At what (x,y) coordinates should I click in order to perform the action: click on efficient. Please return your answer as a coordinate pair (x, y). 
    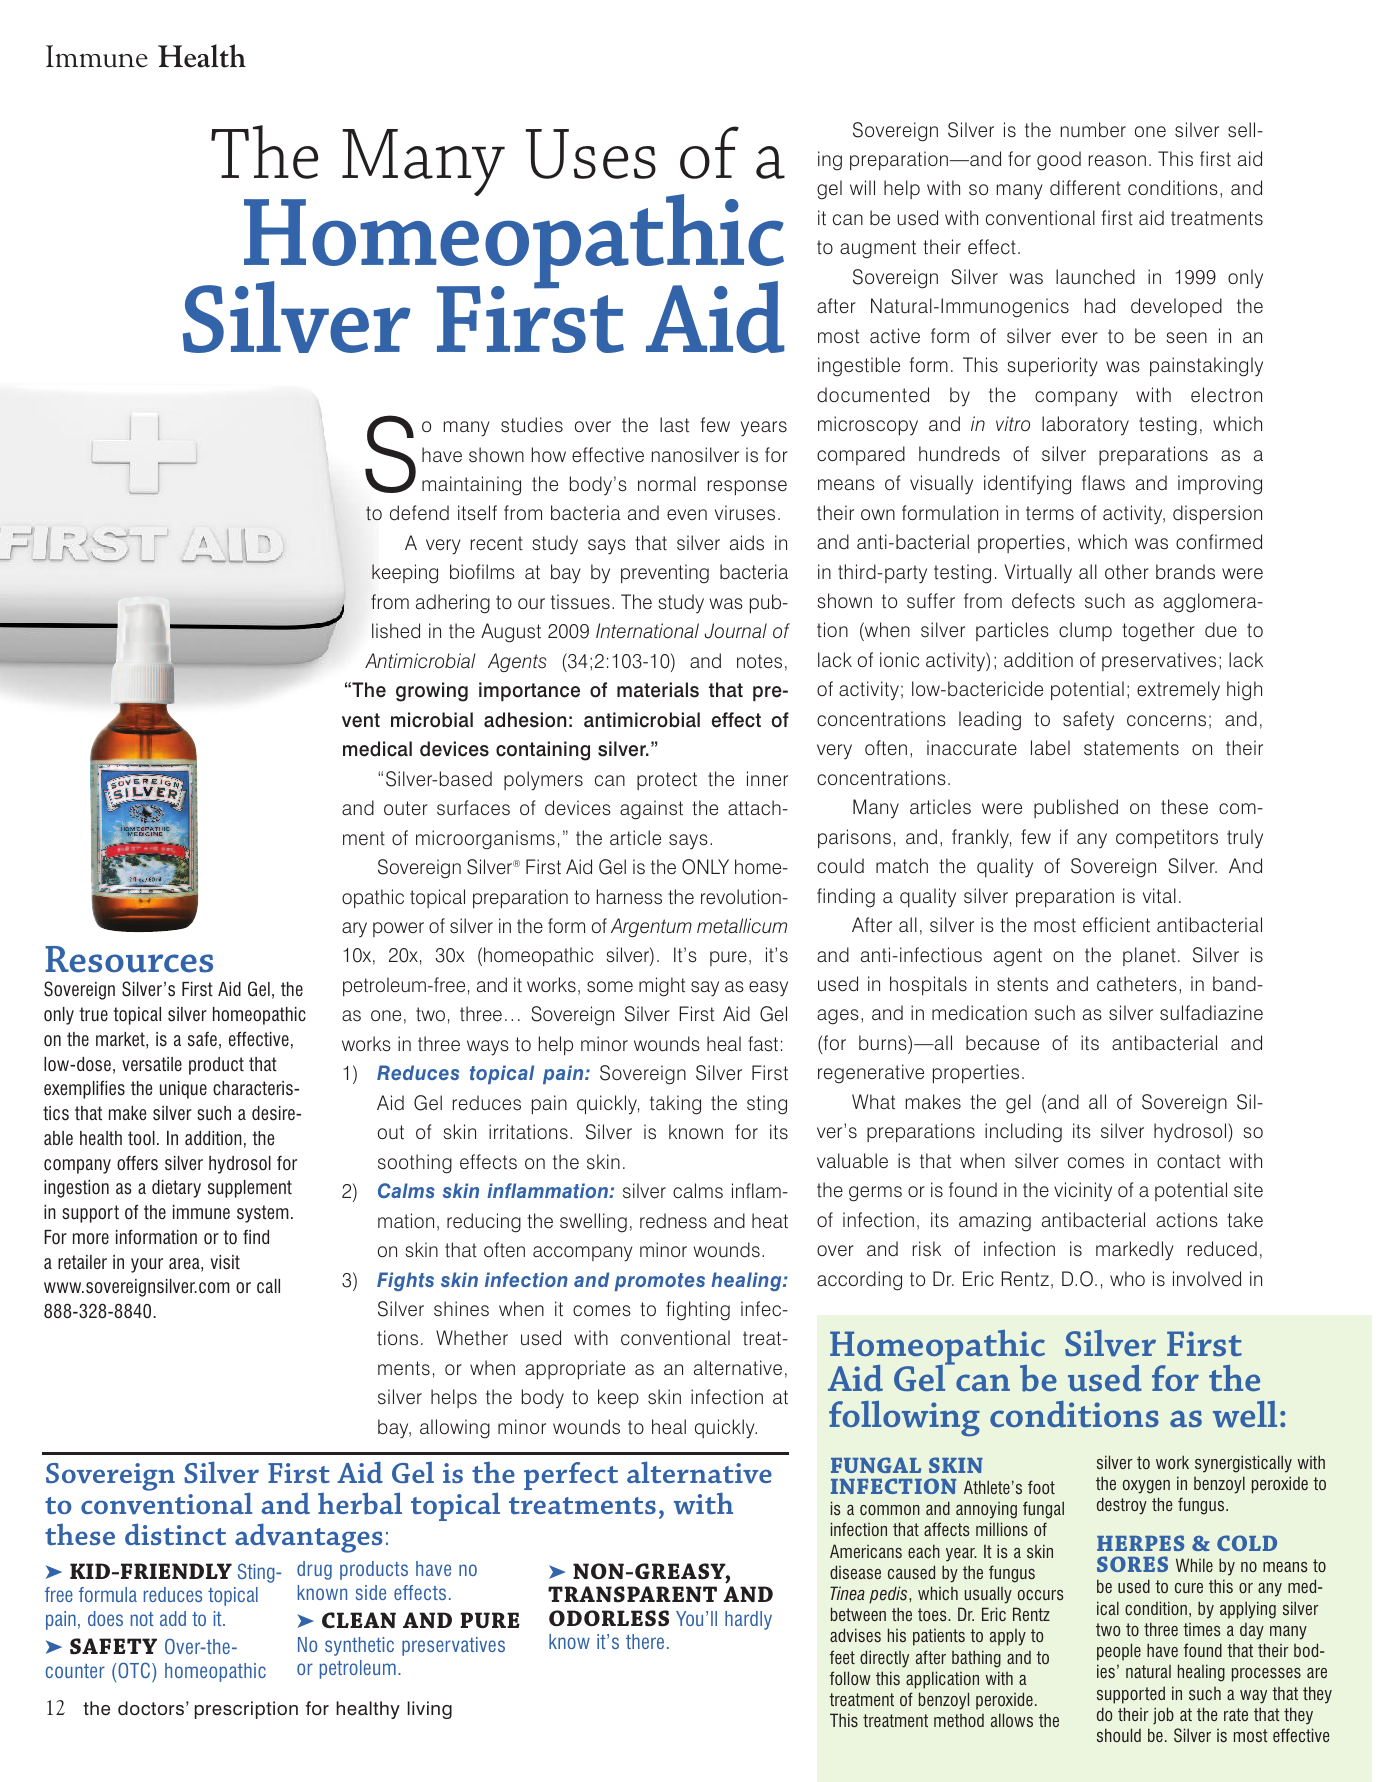
    Looking at the image, I should click on (1116, 925).
